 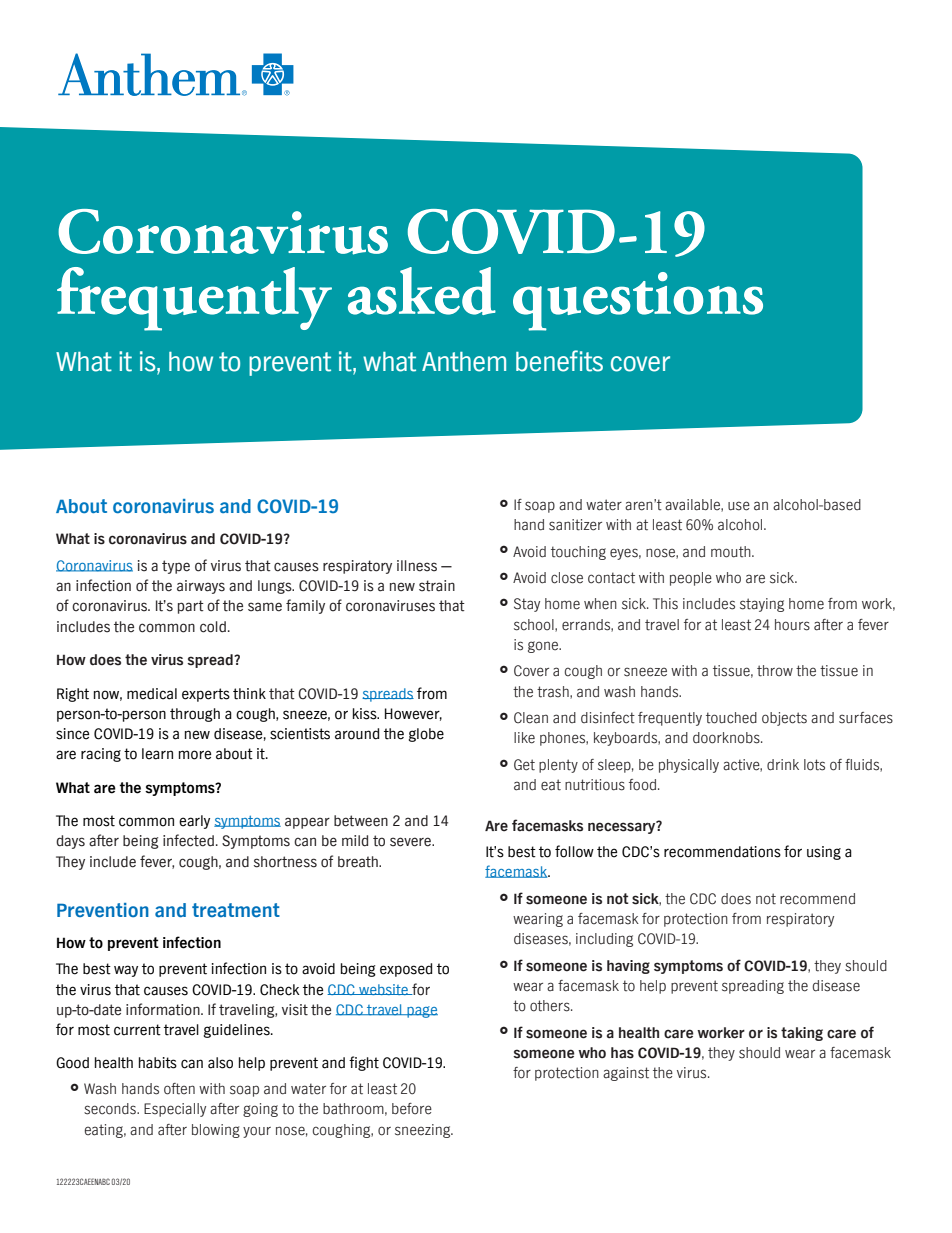 What do you see at coordinates (464, 362) in the image?
I see `Anthem` at bounding box center [464, 362].
